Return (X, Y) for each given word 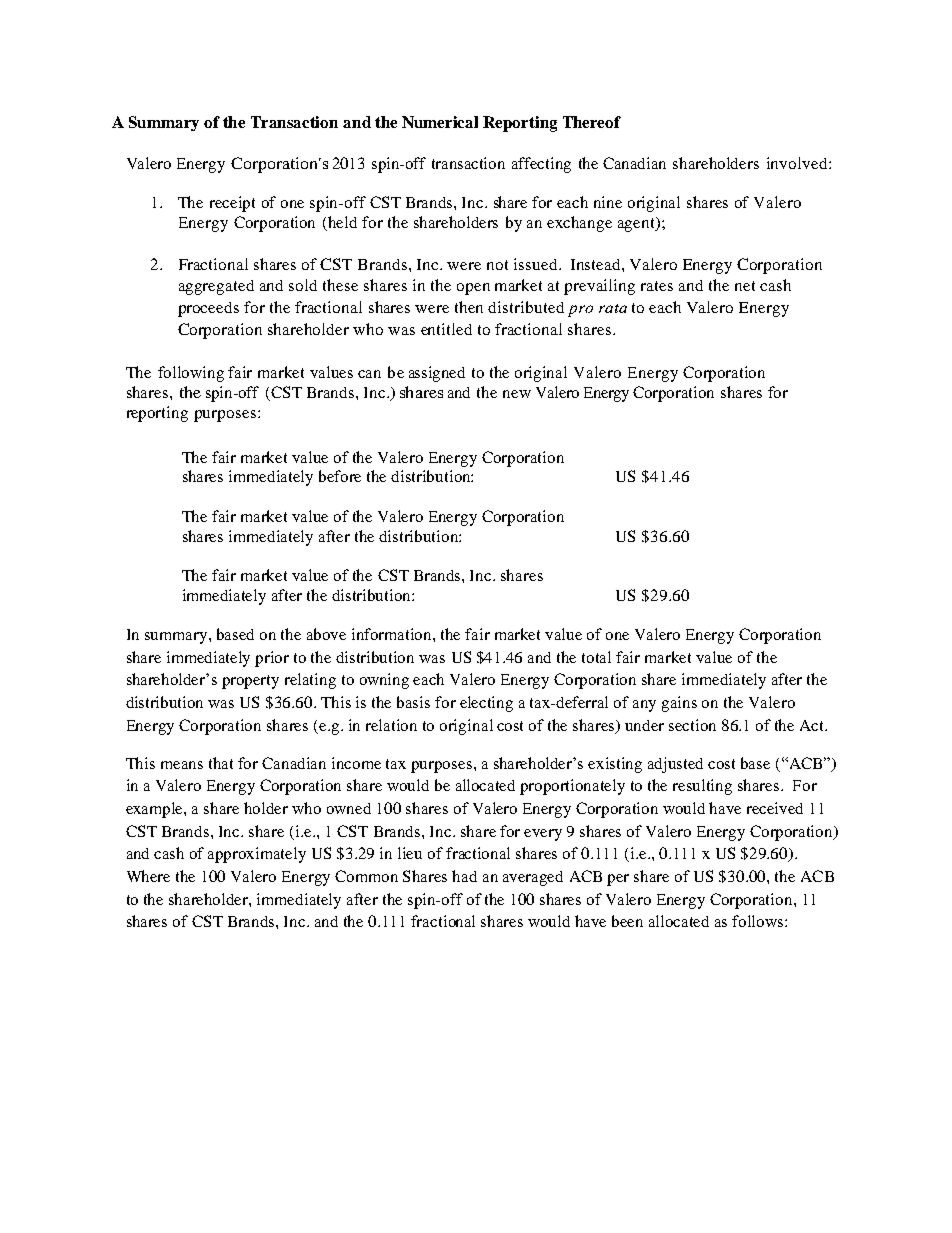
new (517, 394)
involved (798, 163)
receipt (232, 204)
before (340, 476)
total (596, 657)
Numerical (440, 122)
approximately (257, 855)
